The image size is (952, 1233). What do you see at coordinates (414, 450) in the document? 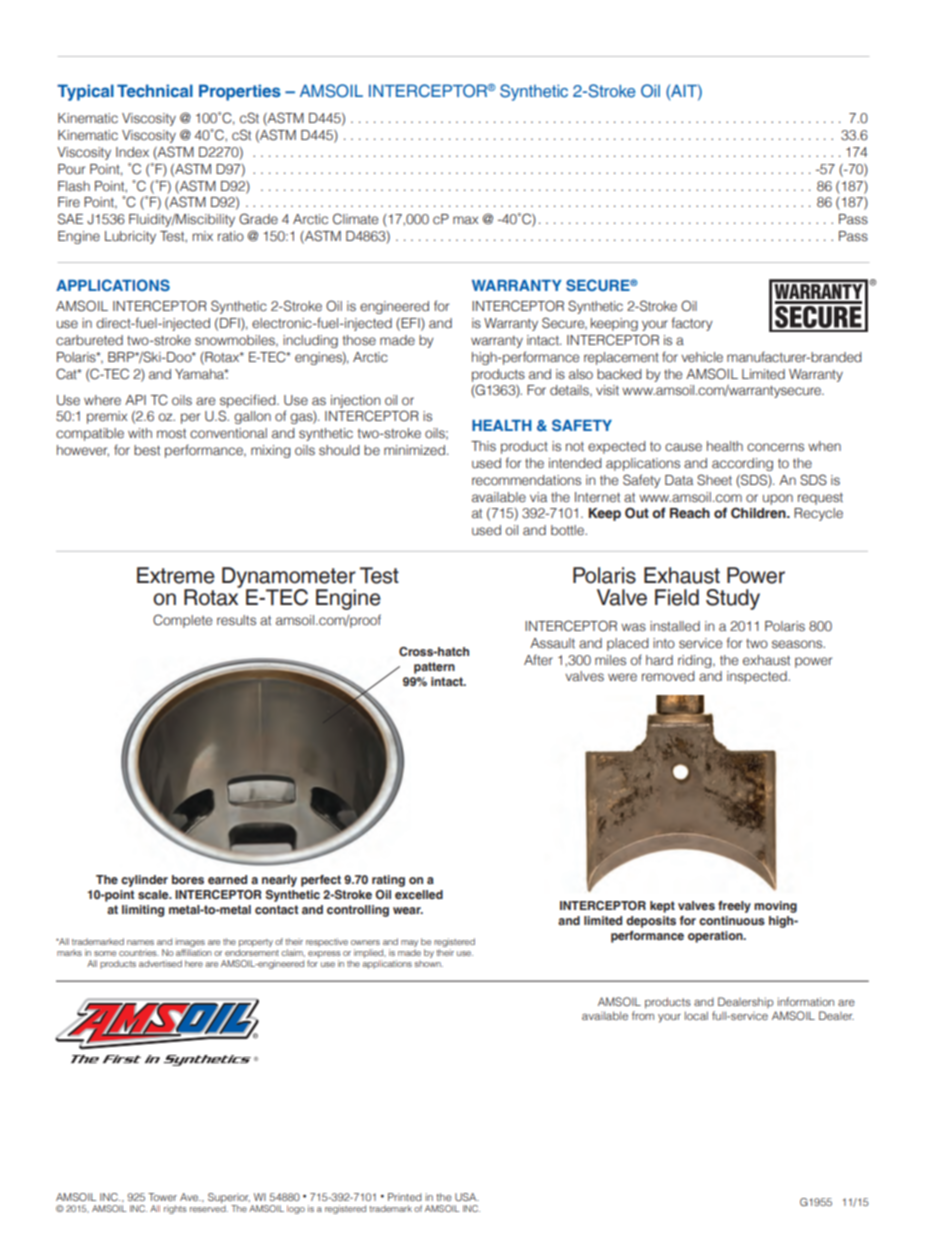
I see `minimized` at bounding box center [414, 450].
